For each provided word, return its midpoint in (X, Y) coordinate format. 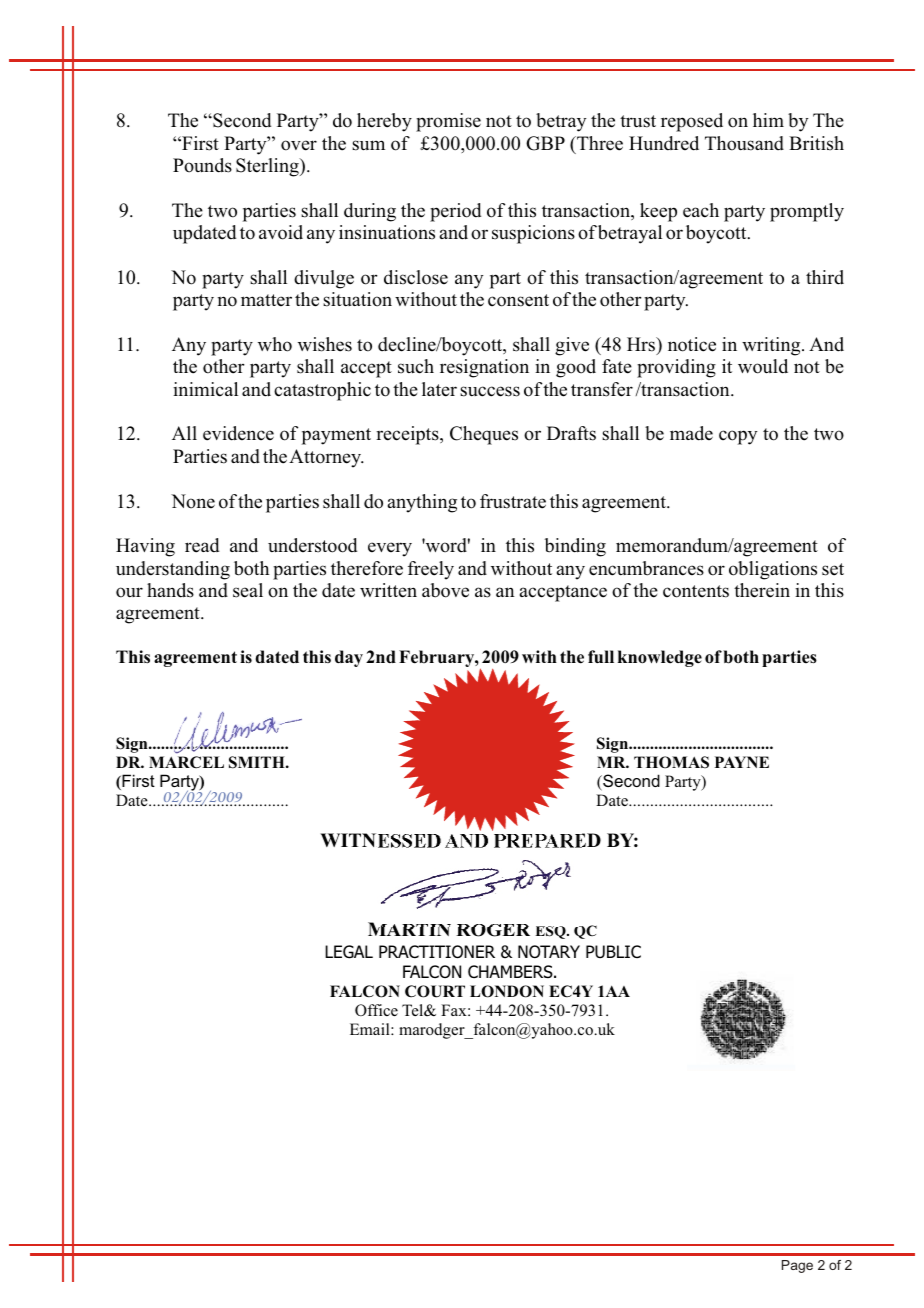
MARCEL (186, 762)
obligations (773, 570)
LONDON (507, 991)
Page (797, 1266)
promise (448, 122)
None (193, 501)
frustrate (513, 501)
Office (376, 1010)
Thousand (744, 143)
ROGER (493, 930)
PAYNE (742, 762)
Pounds (202, 165)
